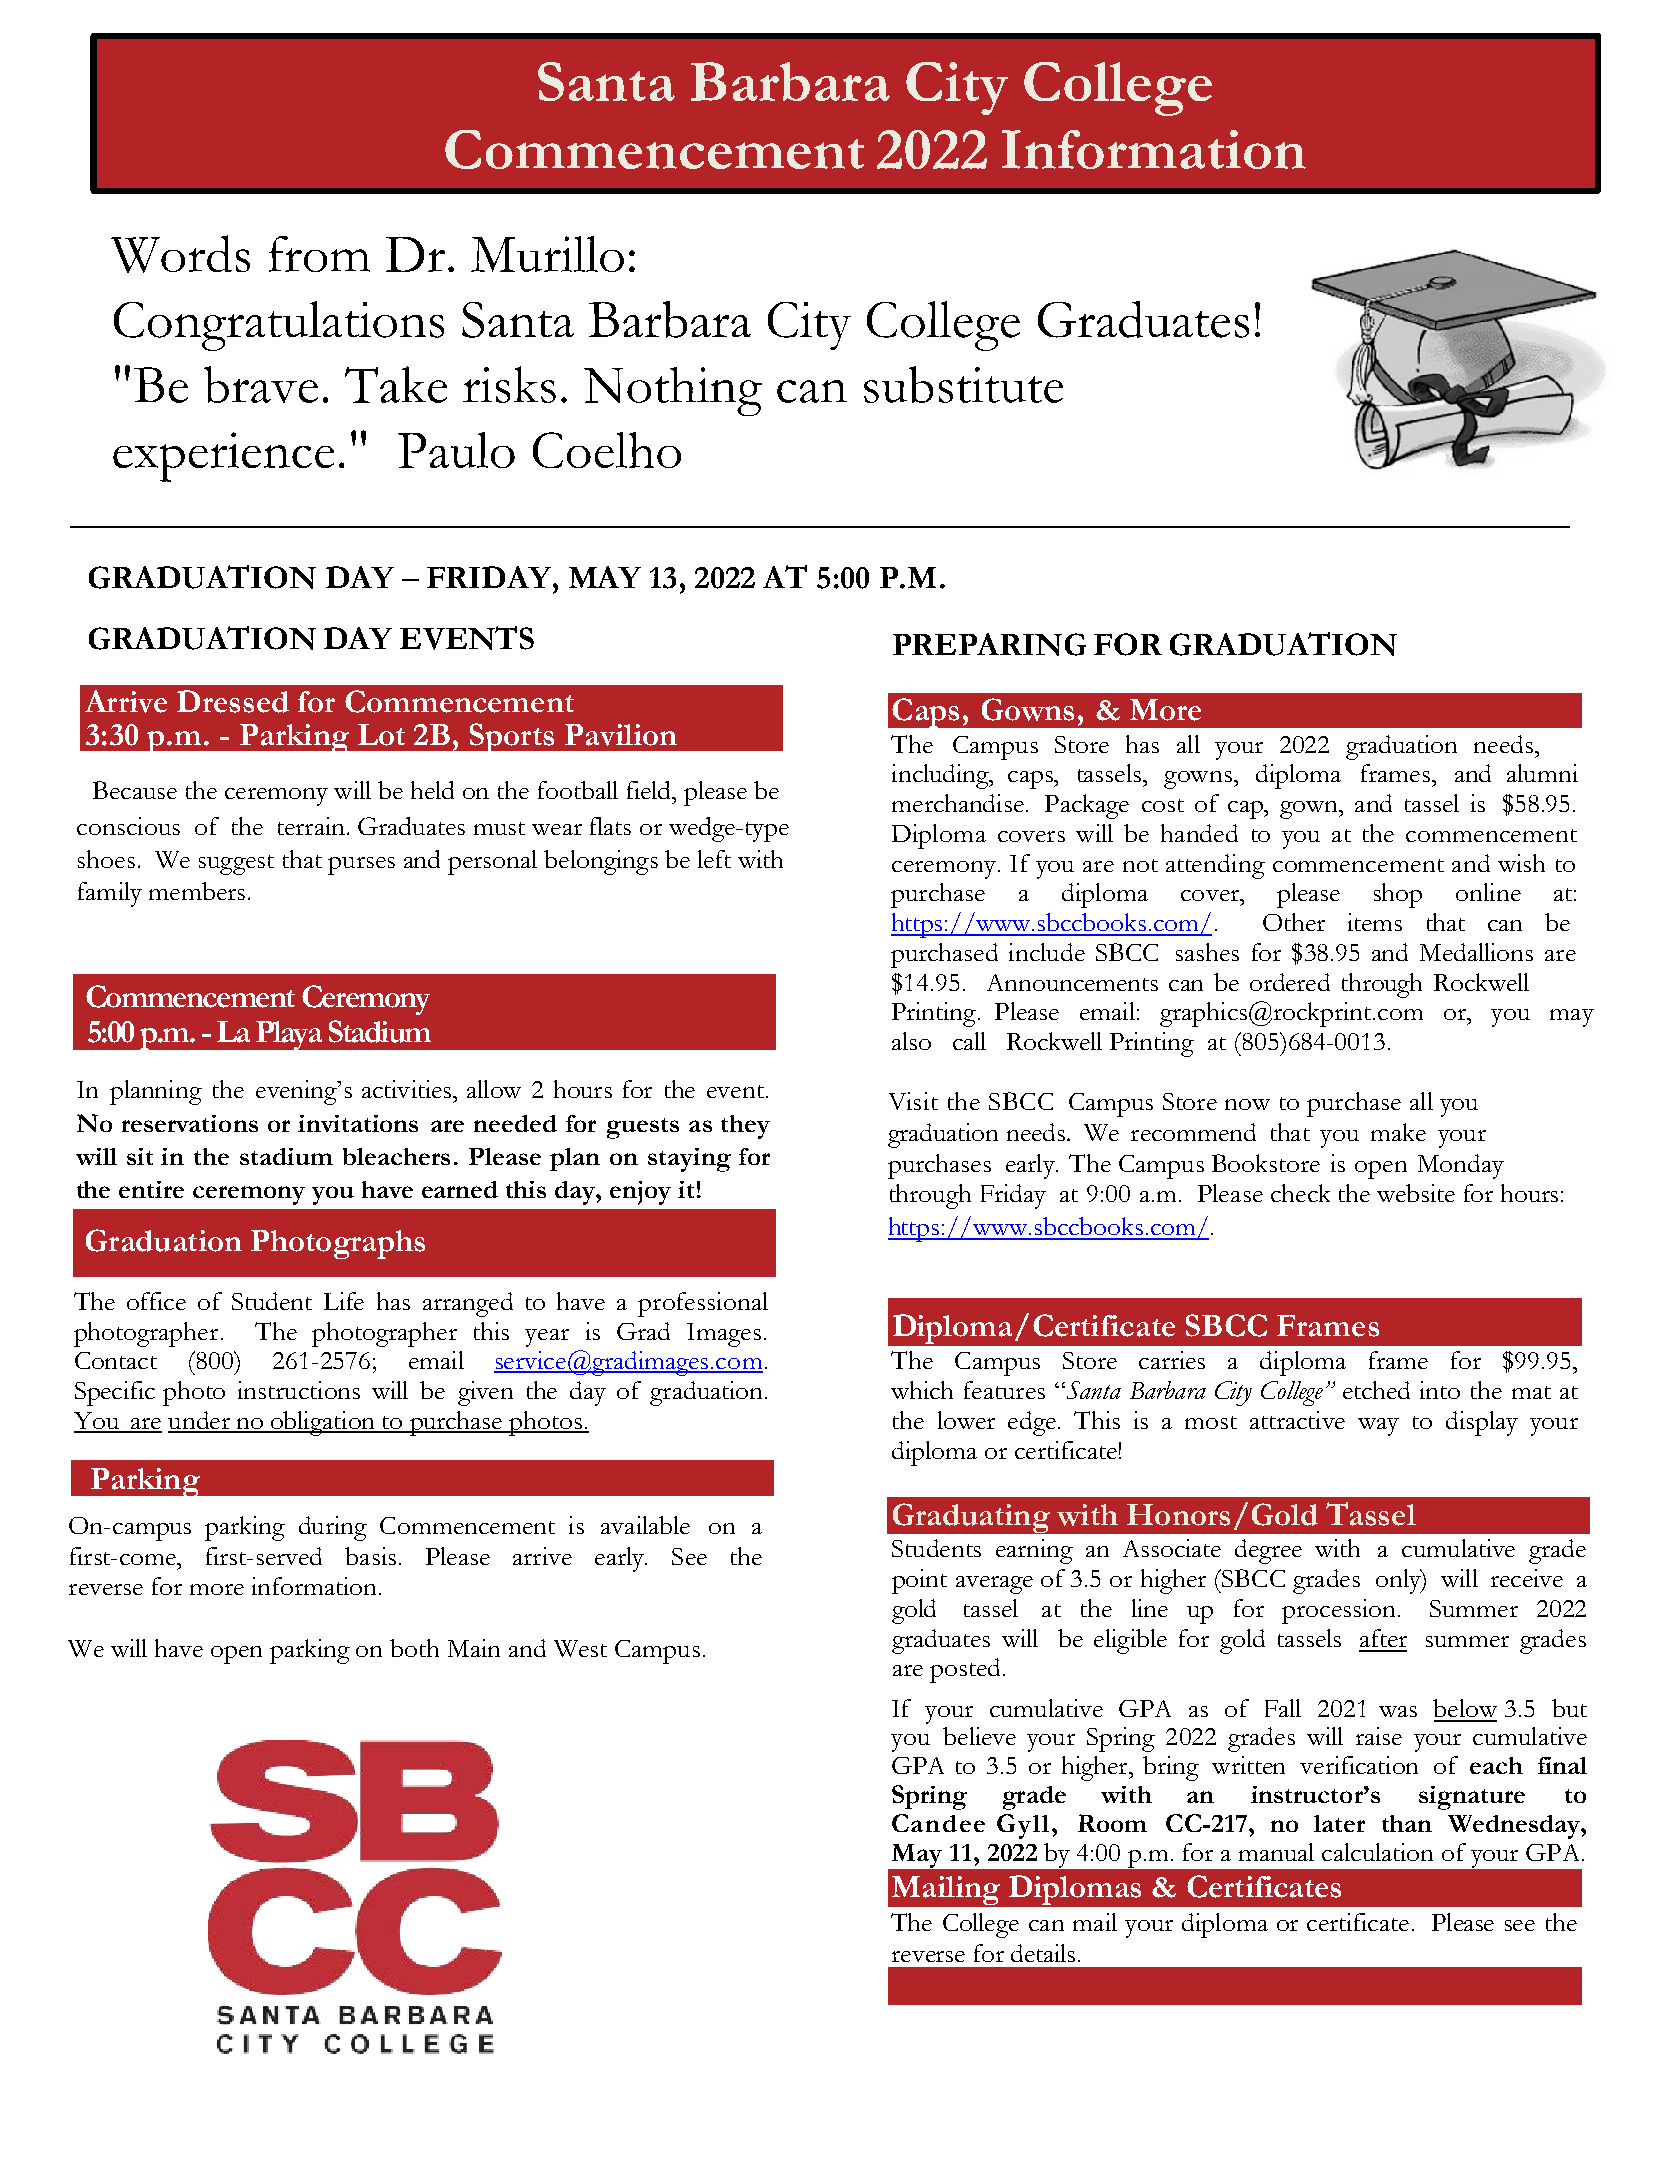  I want to click on substitute, so click(963, 384).
